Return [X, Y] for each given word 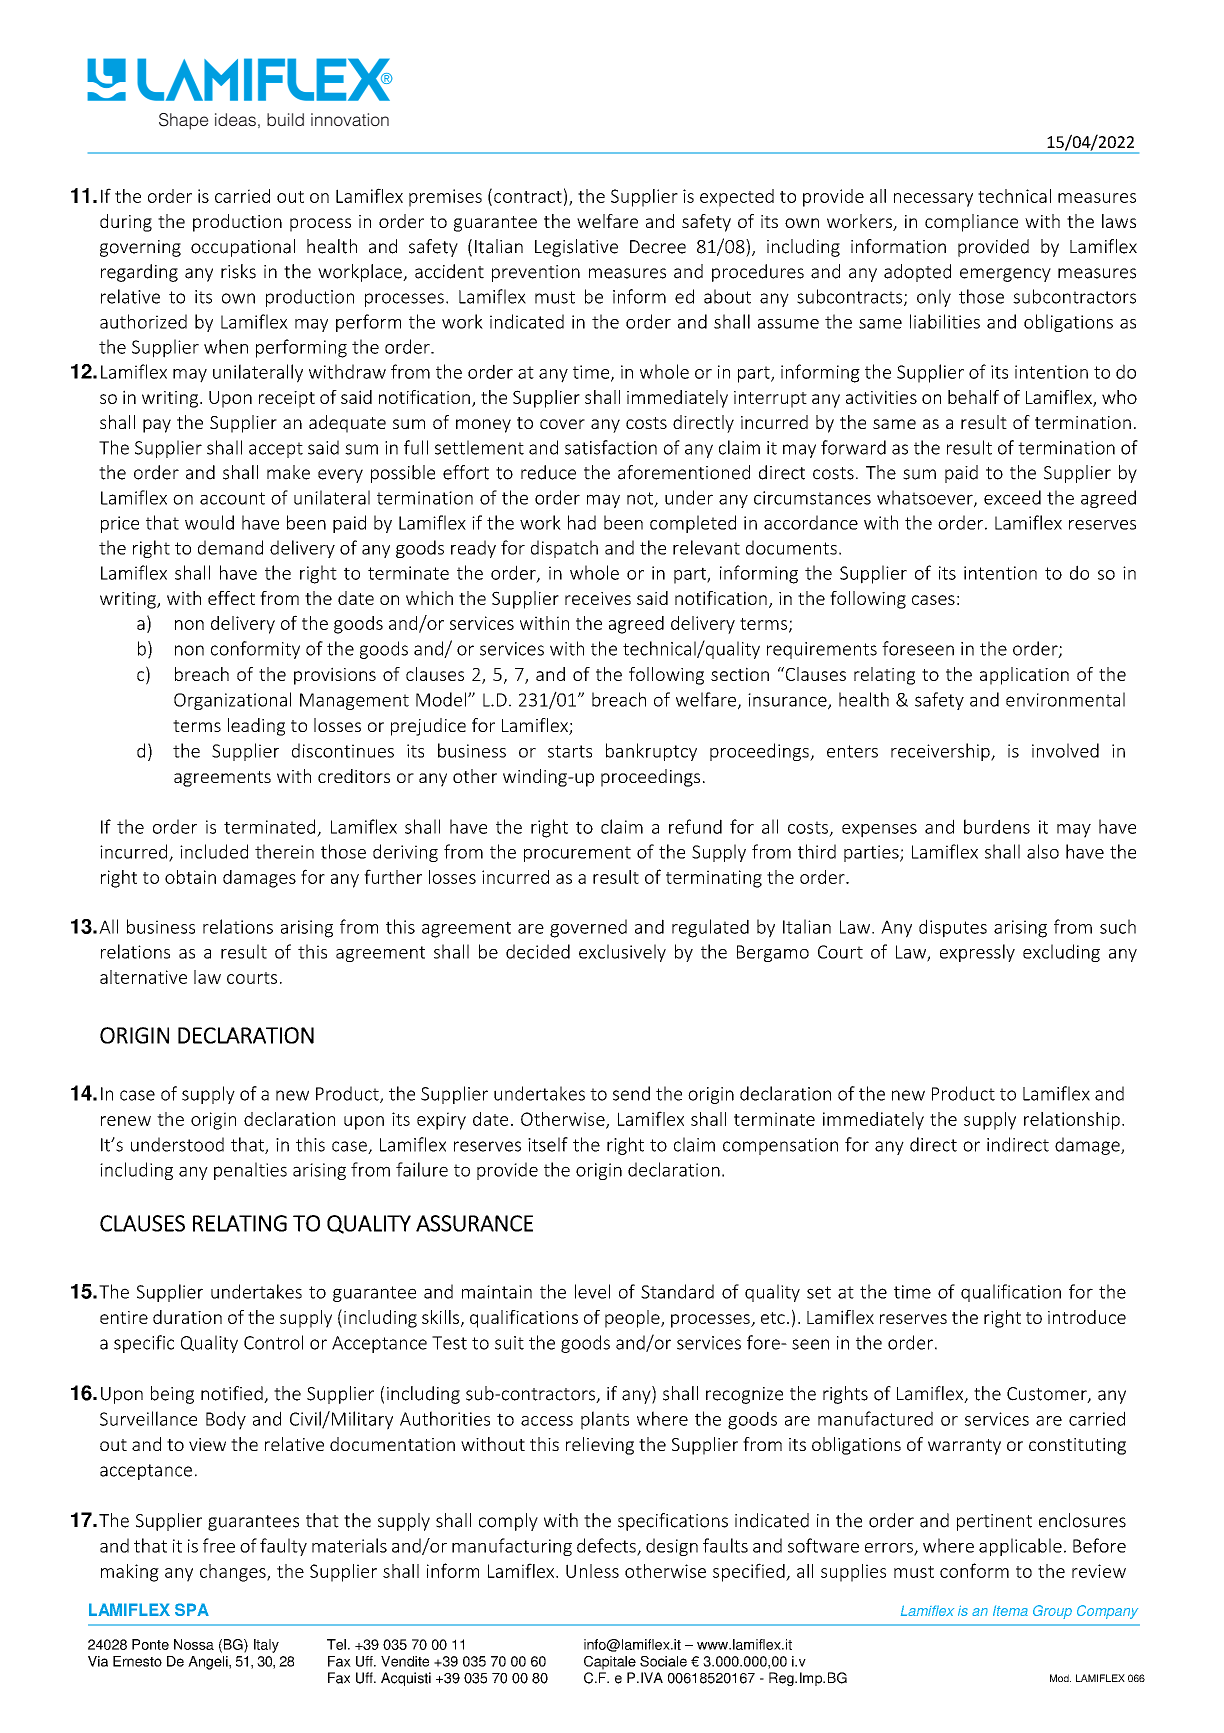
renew [126, 1121]
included [214, 851]
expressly [977, 953]
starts [570, 751]
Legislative [576, 248]
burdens [997, 826]
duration [187, 1317]
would [209, 522]
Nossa [194, 1644]
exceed [1012, 497]
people [633, 1319]
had [582, 522]
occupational [243, 248]
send [631, 1093]
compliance [971, 223]
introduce [1087, 1317]
